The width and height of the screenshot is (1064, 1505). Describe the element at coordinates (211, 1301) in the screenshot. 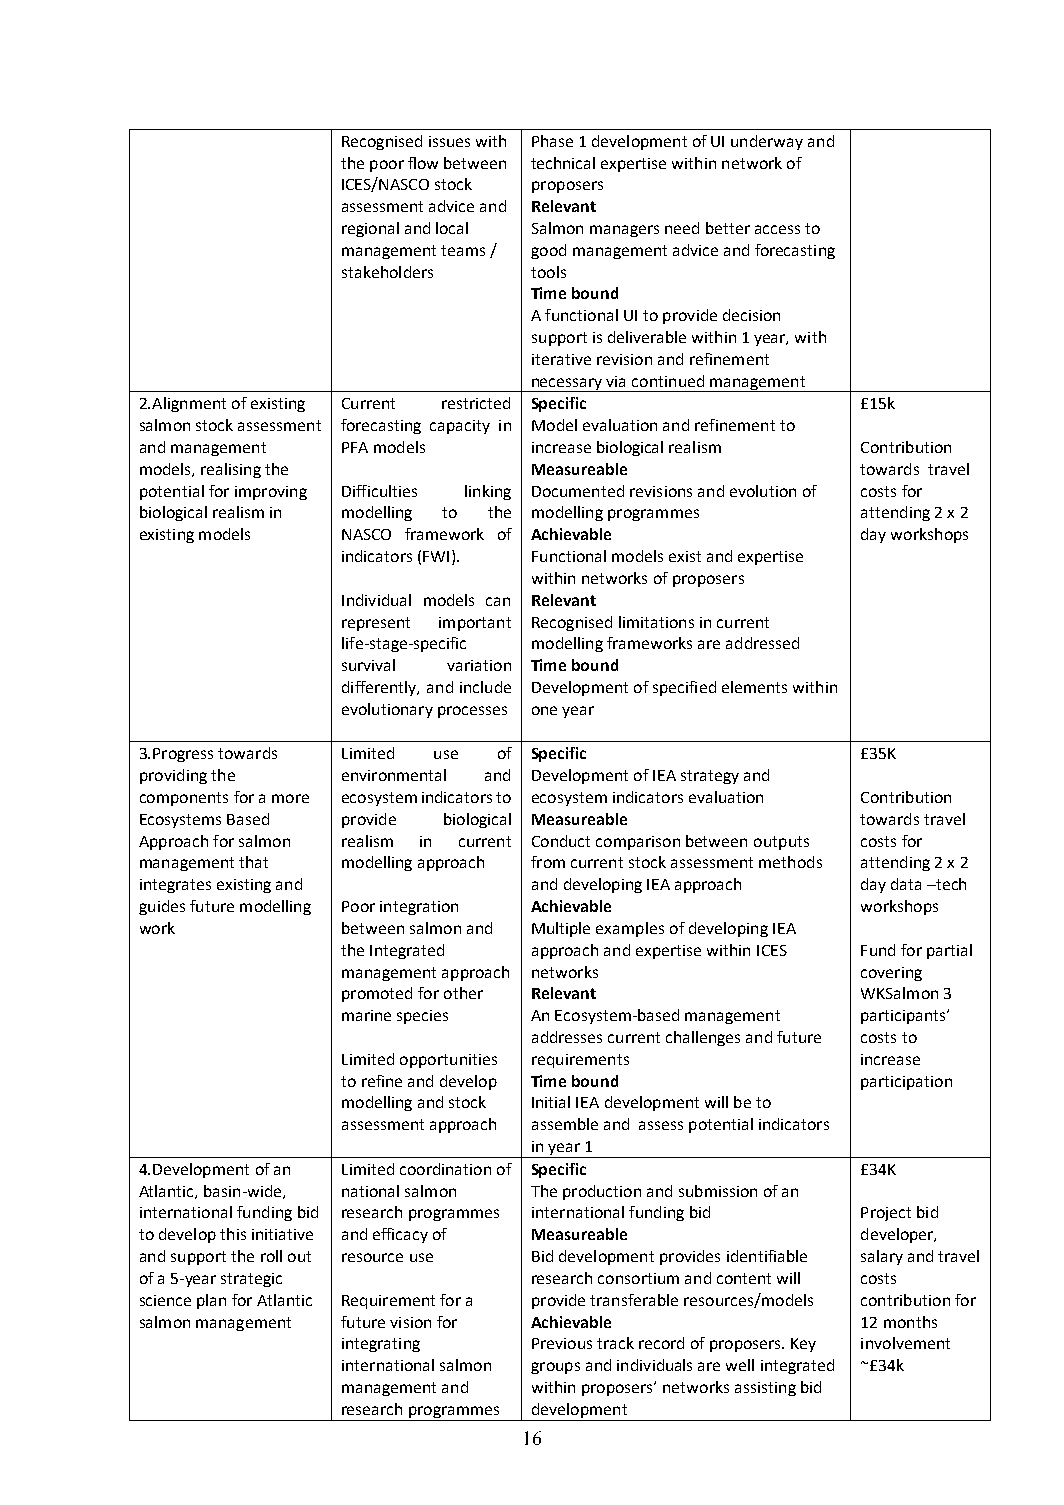

I see `plan` at that location.
